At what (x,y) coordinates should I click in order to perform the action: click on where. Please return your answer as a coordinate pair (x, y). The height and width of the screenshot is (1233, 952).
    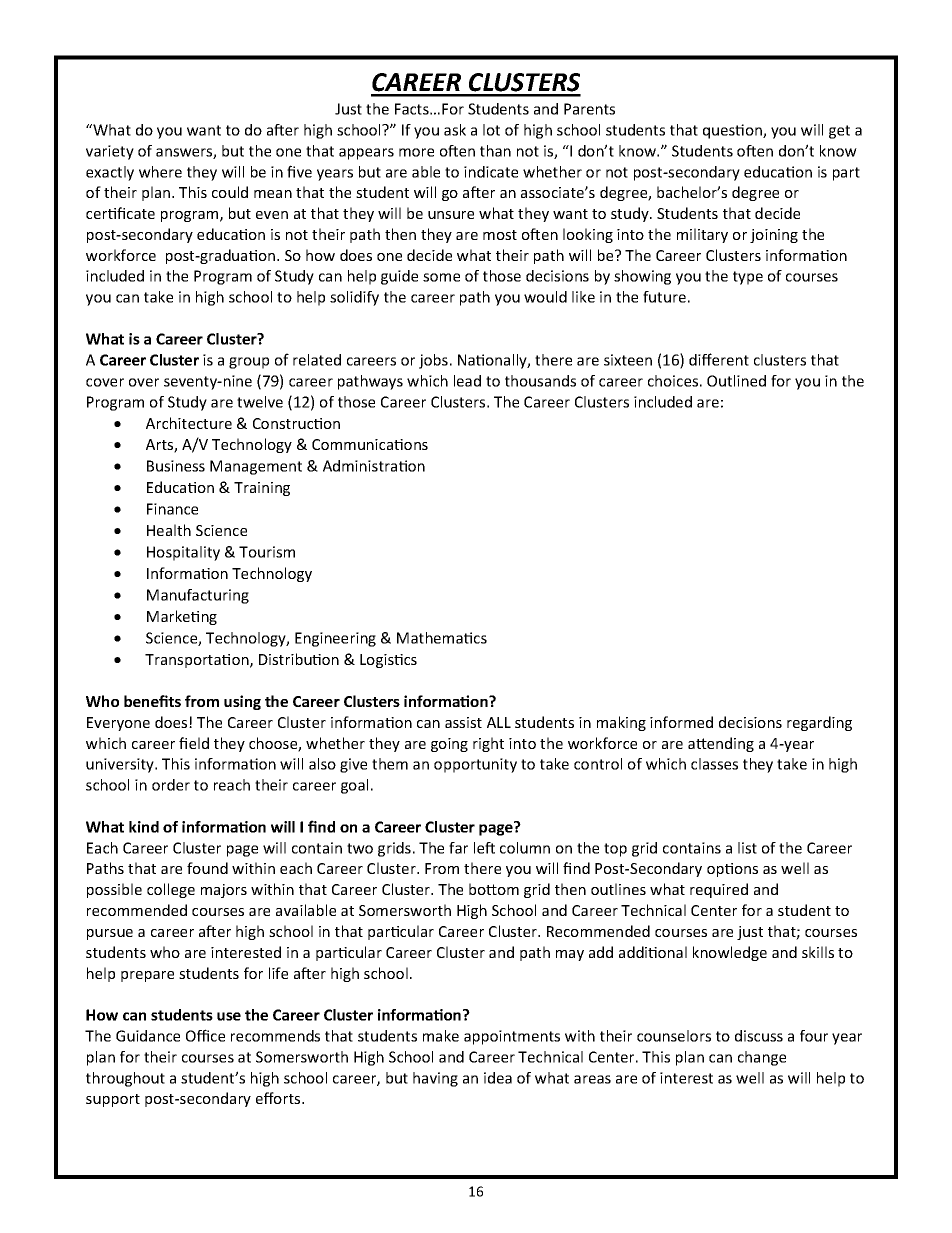
    Looking at the image, I should click on (160, 172).
